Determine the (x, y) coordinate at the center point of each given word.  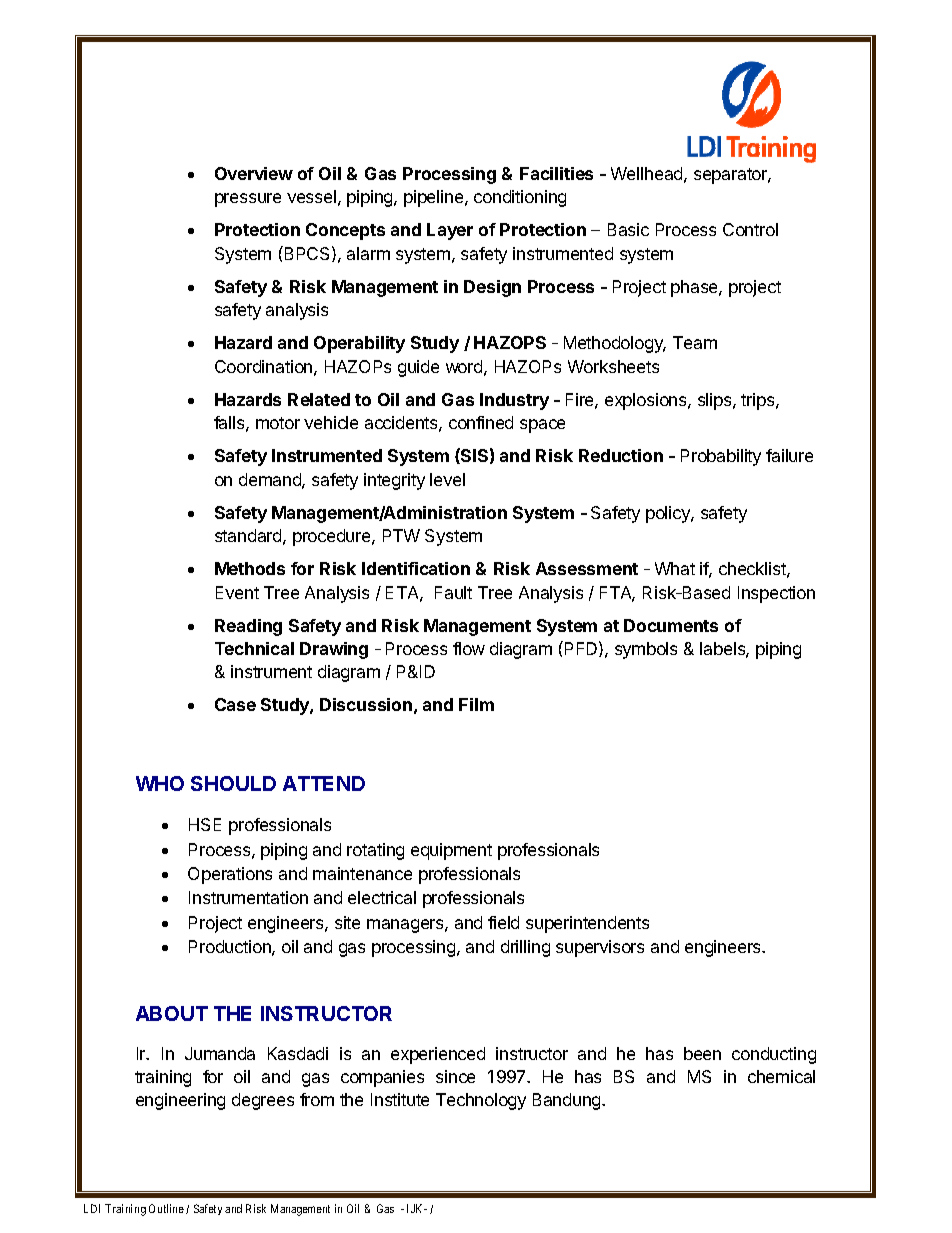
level (447, 479)
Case (235, 704)
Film (476, 704)
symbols (646, 650)
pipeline (435, 198)
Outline (166, 1208)
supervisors (600, 948)
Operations (230, 875)
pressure (248, 200)
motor (278, 423)
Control (750, 229)
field (503, 922)
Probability (721, 457)
